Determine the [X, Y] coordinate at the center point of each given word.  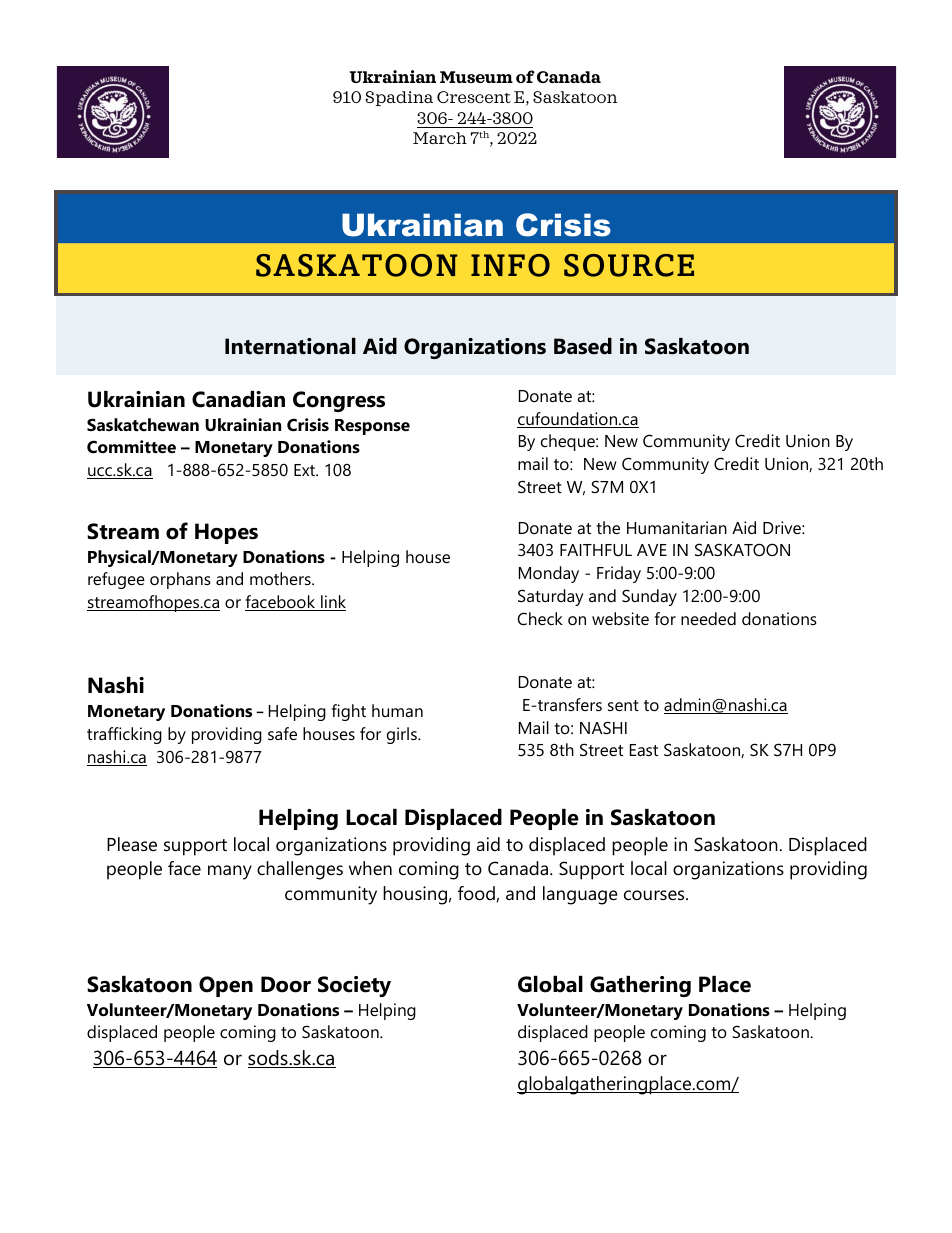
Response [372, 427]
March [440, 138]
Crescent [474, 97]
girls [403, 735]
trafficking [124, 735]
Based [583, 346]
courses [655, 895]
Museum [476, 77]
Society [354, 986]
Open [226, 986]
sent [623, 705]
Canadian [238, 399]
